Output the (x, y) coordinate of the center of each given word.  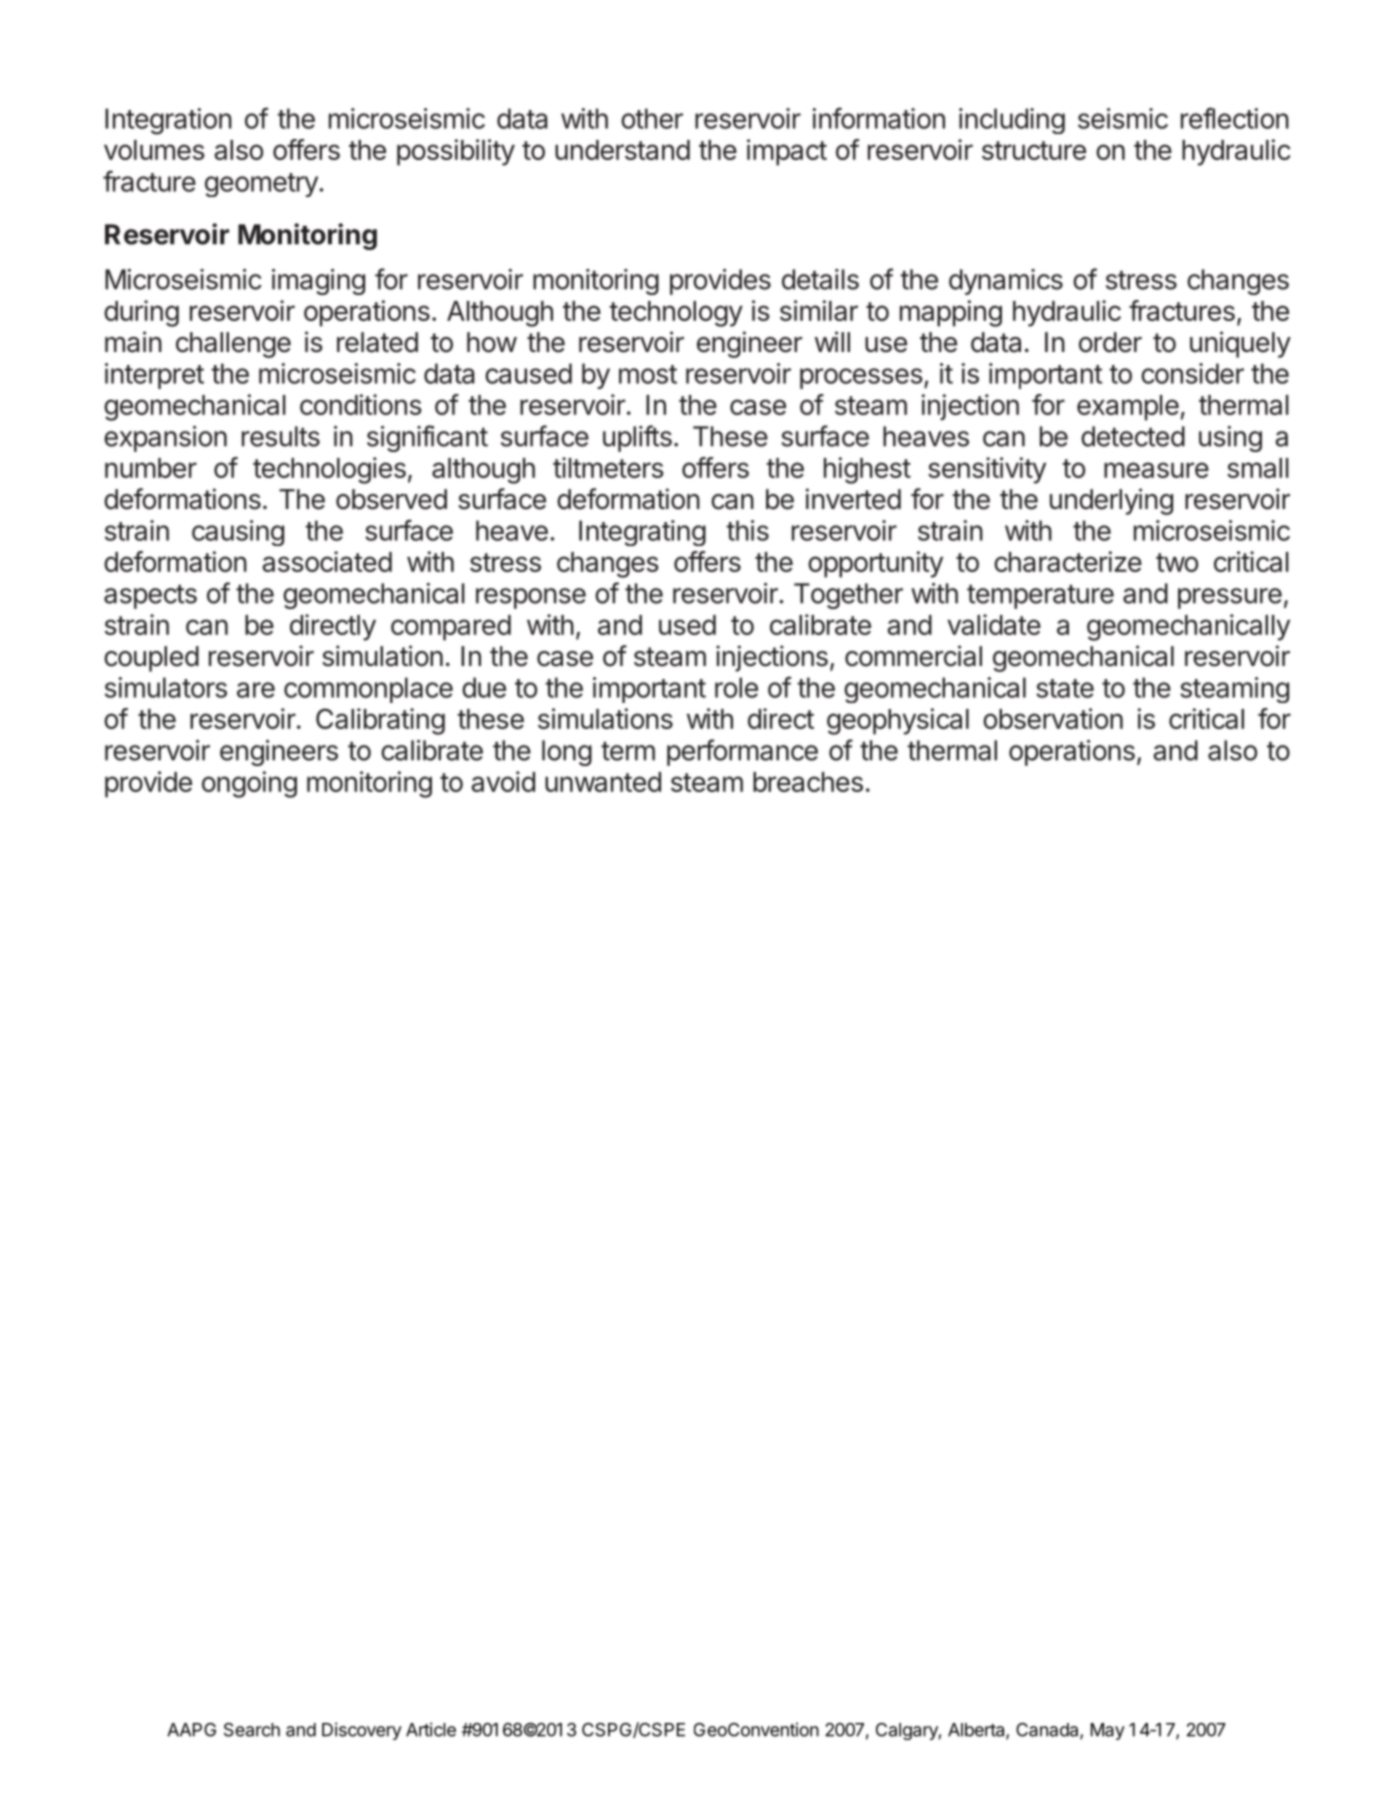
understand (622, 150)
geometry (262, 185)
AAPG (191, 1730)
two (1177, 562)
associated (327, 561)
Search (252, 1730)
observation (1053, 718)
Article (431, 1729)
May (1108, 1731)
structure (1034, 150)
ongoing (249, 784)
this (747, 530)
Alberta (977, 1731)
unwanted (603, 782)
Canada (1048, 1731)
